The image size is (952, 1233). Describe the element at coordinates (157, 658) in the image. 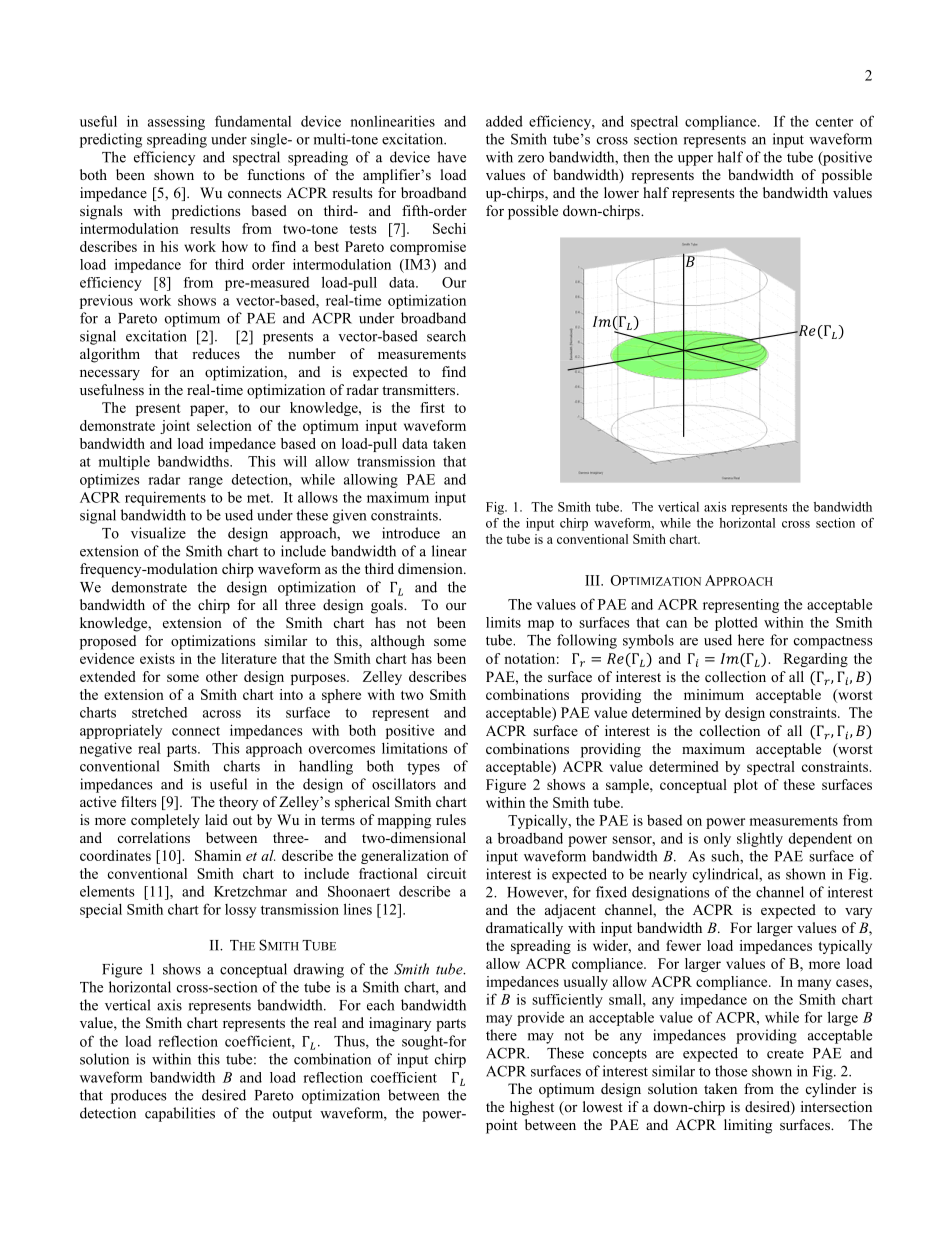

I see `exists` at that location.
